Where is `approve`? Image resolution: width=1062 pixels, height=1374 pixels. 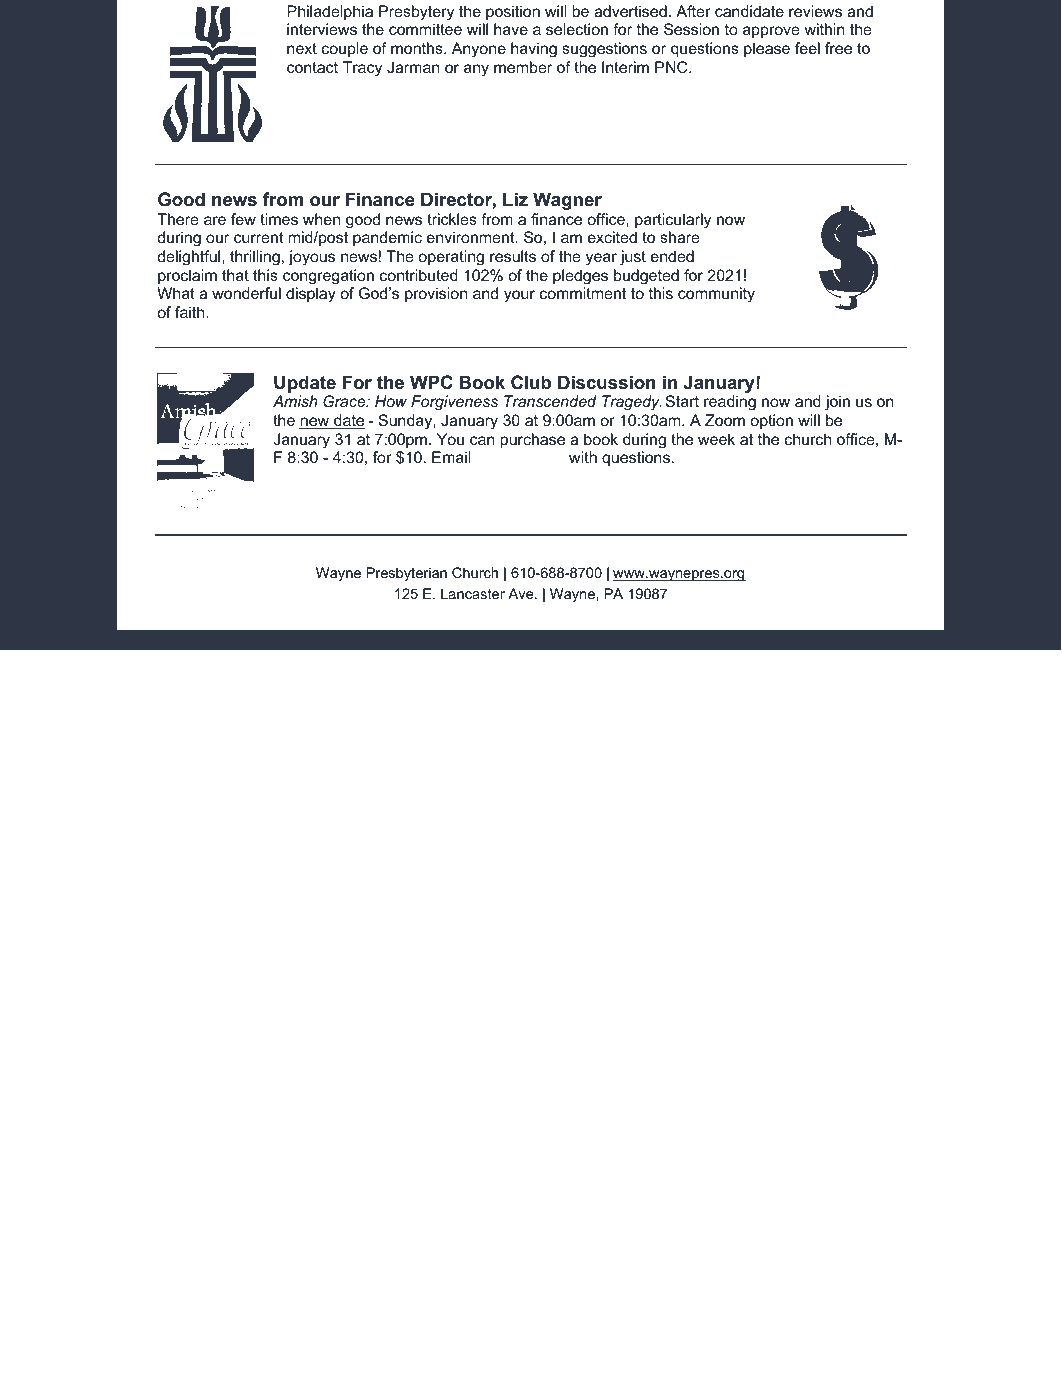 approve is located at coordinates (771, 32).
